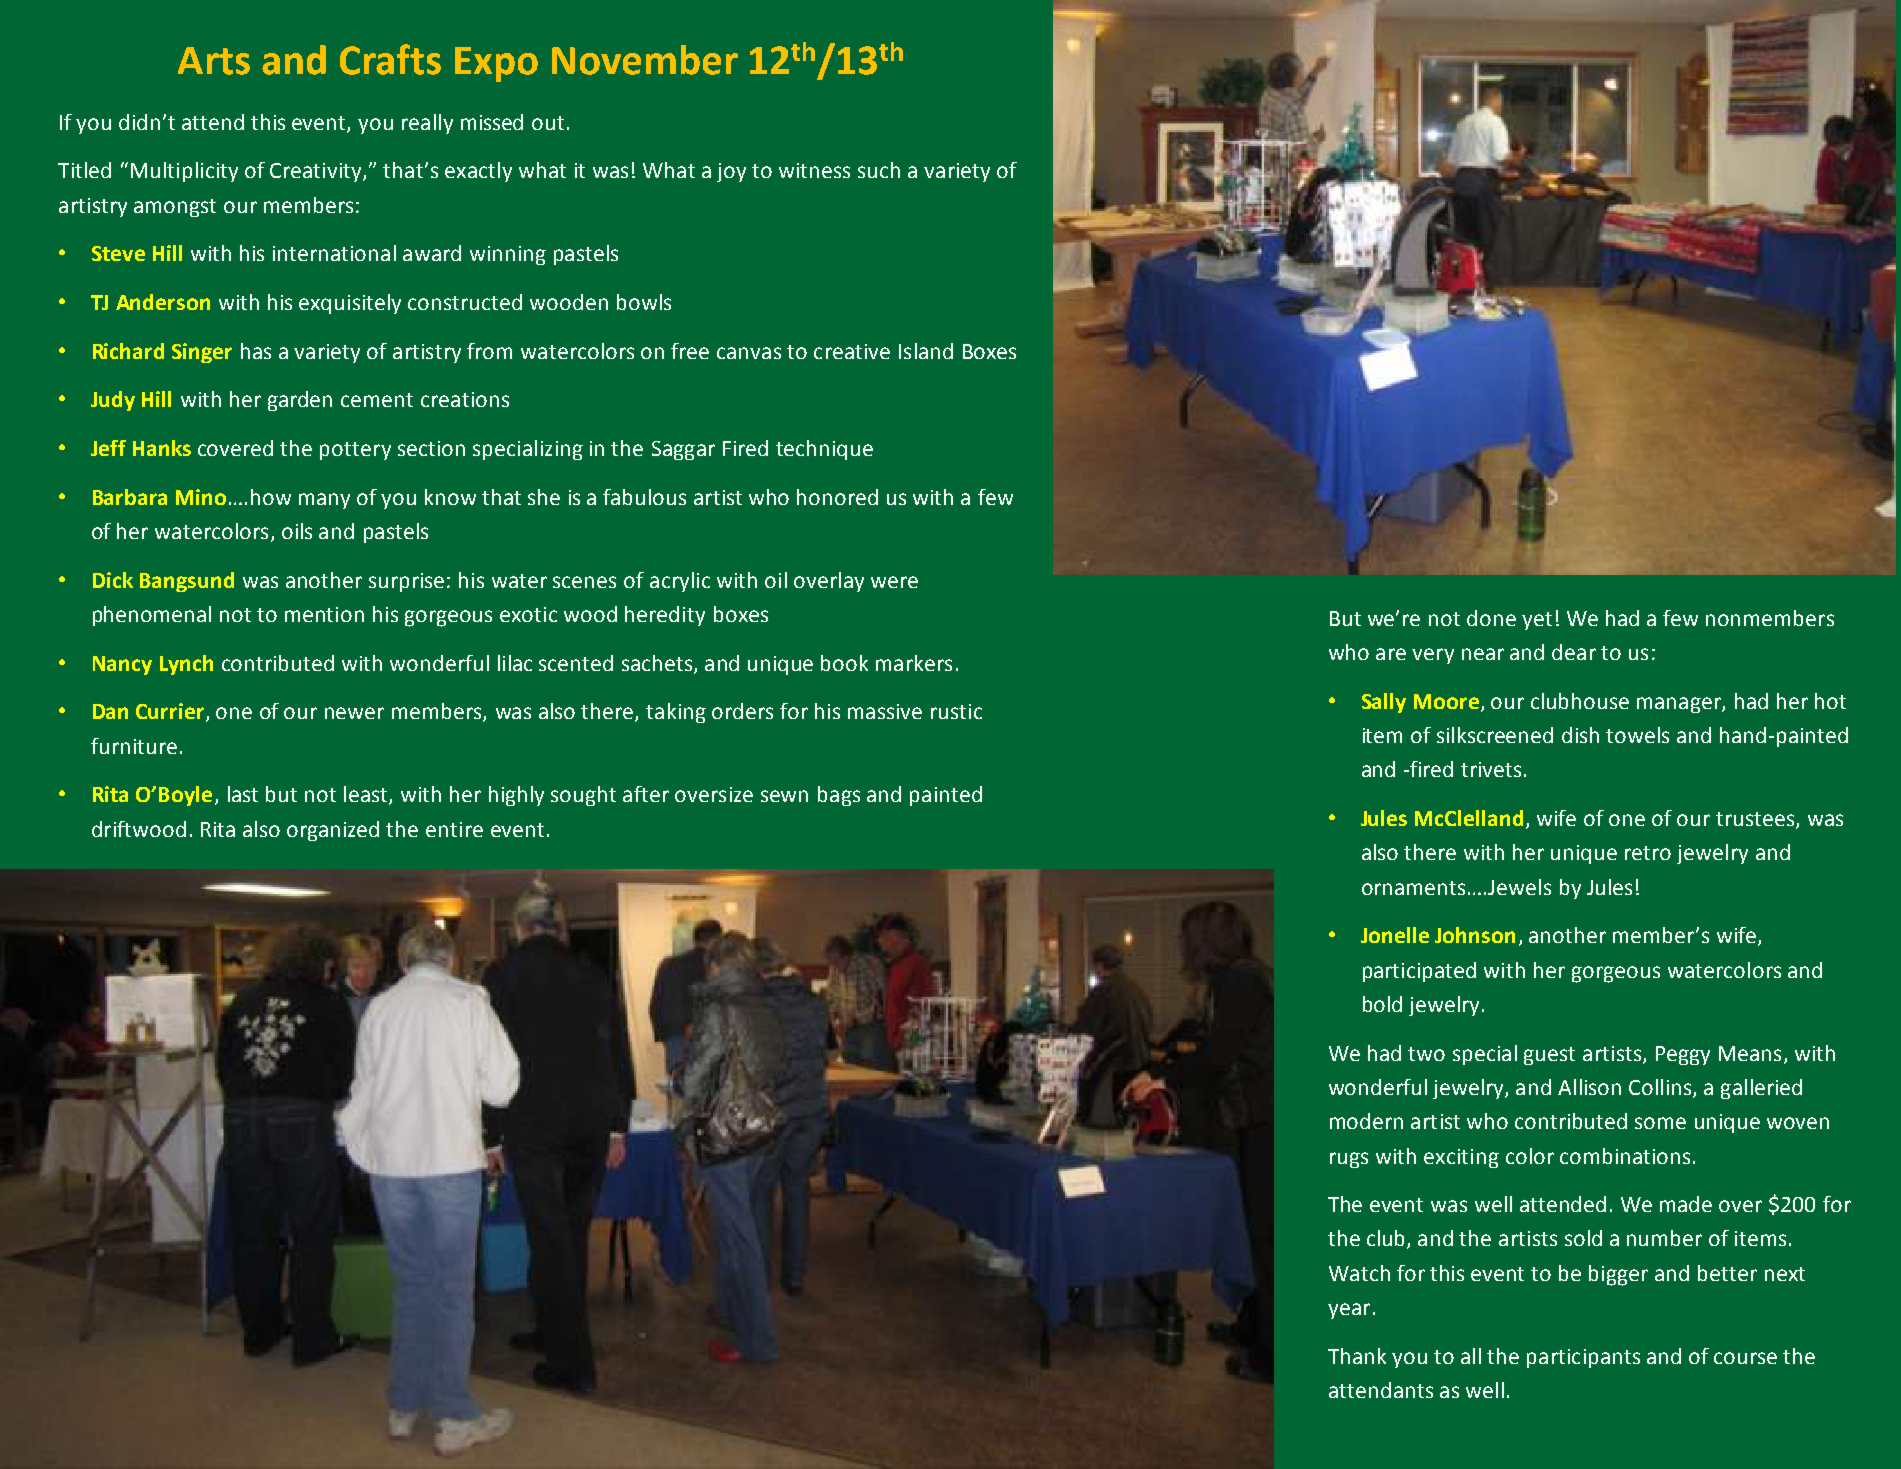  I want to click on Arts, so click(214, 61).
